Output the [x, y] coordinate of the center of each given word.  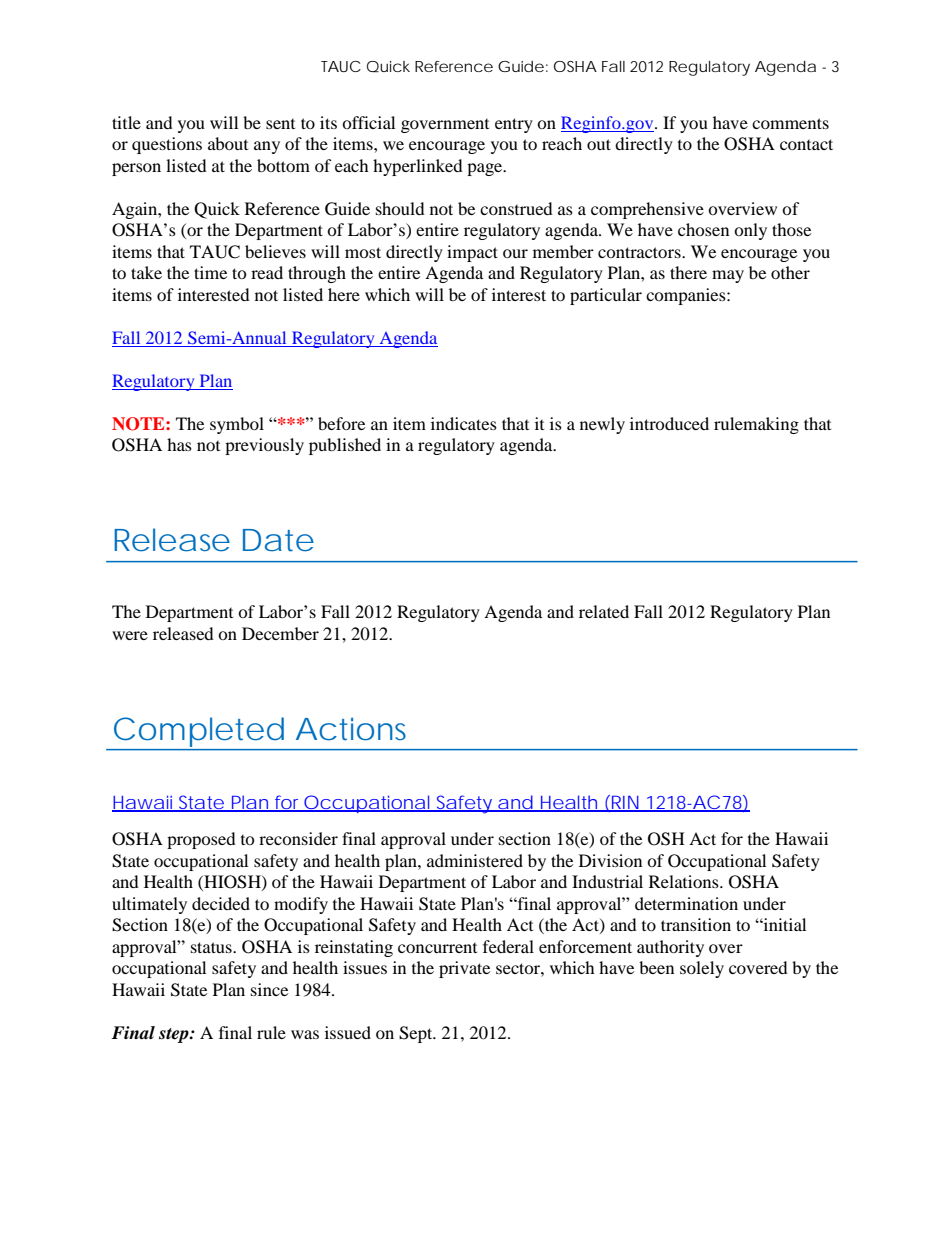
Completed [197, 732]
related [604, 611]
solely [702, 969]
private [464, 969]
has [179, 444]
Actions [351, 729]
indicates [464, 423]
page [486, 169]
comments [790, 123]
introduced [669, 423]
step [175, 1035]
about [228, 143]
